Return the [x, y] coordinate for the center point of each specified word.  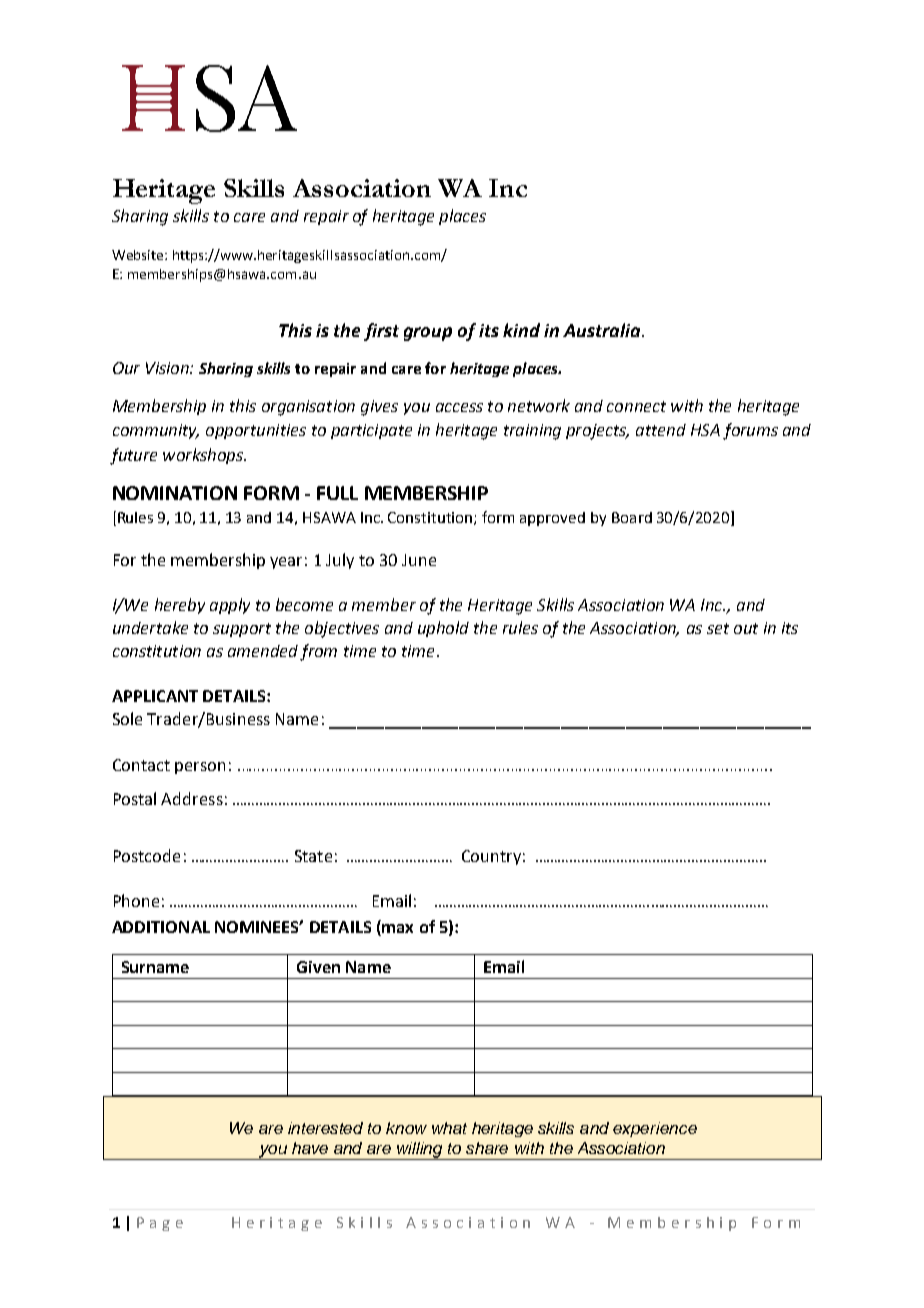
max [396, 930]
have [310, 1148]
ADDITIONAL [161, 927]
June [419, 560]
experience [655, 1129]
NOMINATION [175, 493]
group [428, 334]
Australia [603, 330]
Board [632, 517]
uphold [443, 629]
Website [139, 255]
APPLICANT [155, 696]
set [718, 628]
